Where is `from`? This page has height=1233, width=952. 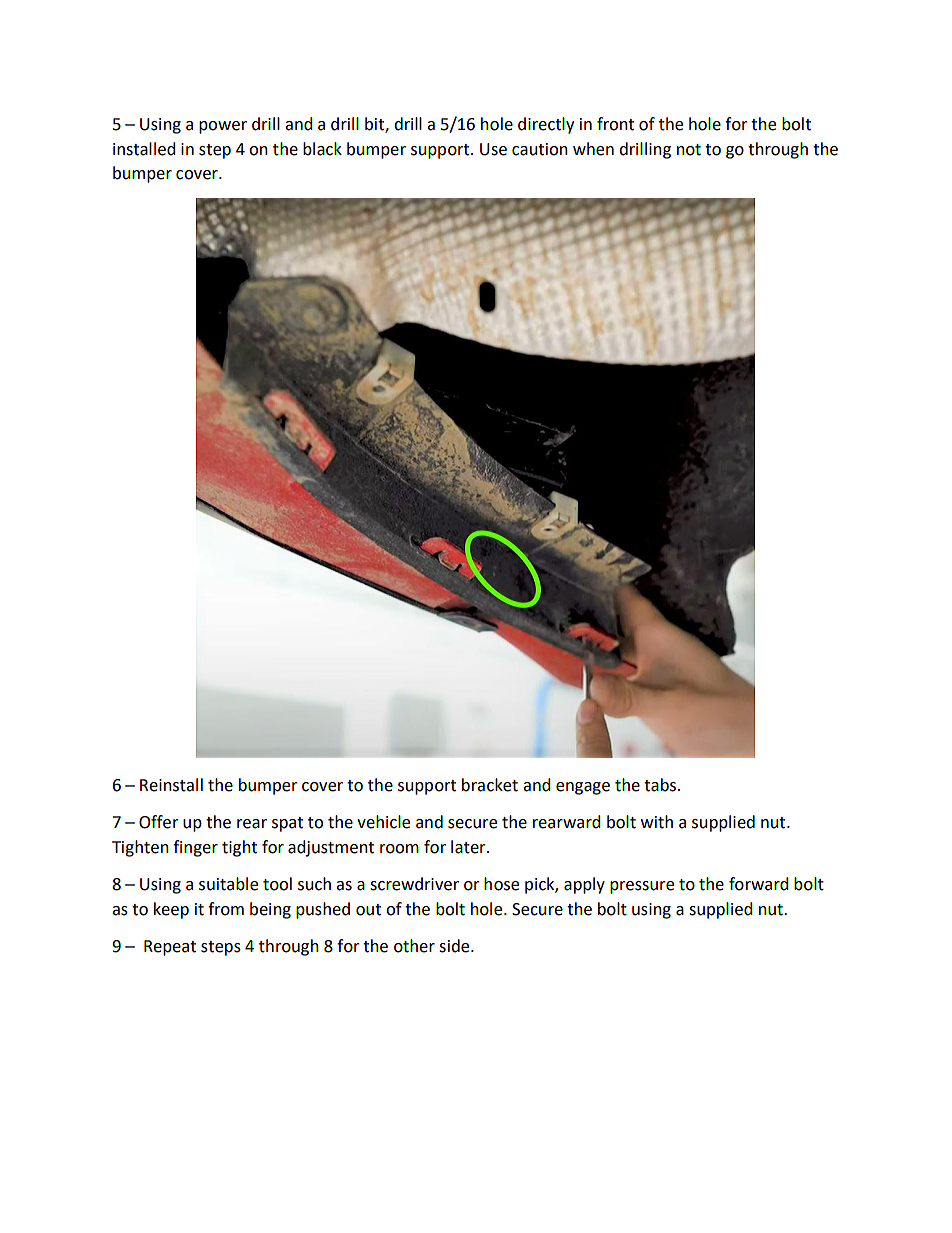
from is located at coordinates (226, 909).
